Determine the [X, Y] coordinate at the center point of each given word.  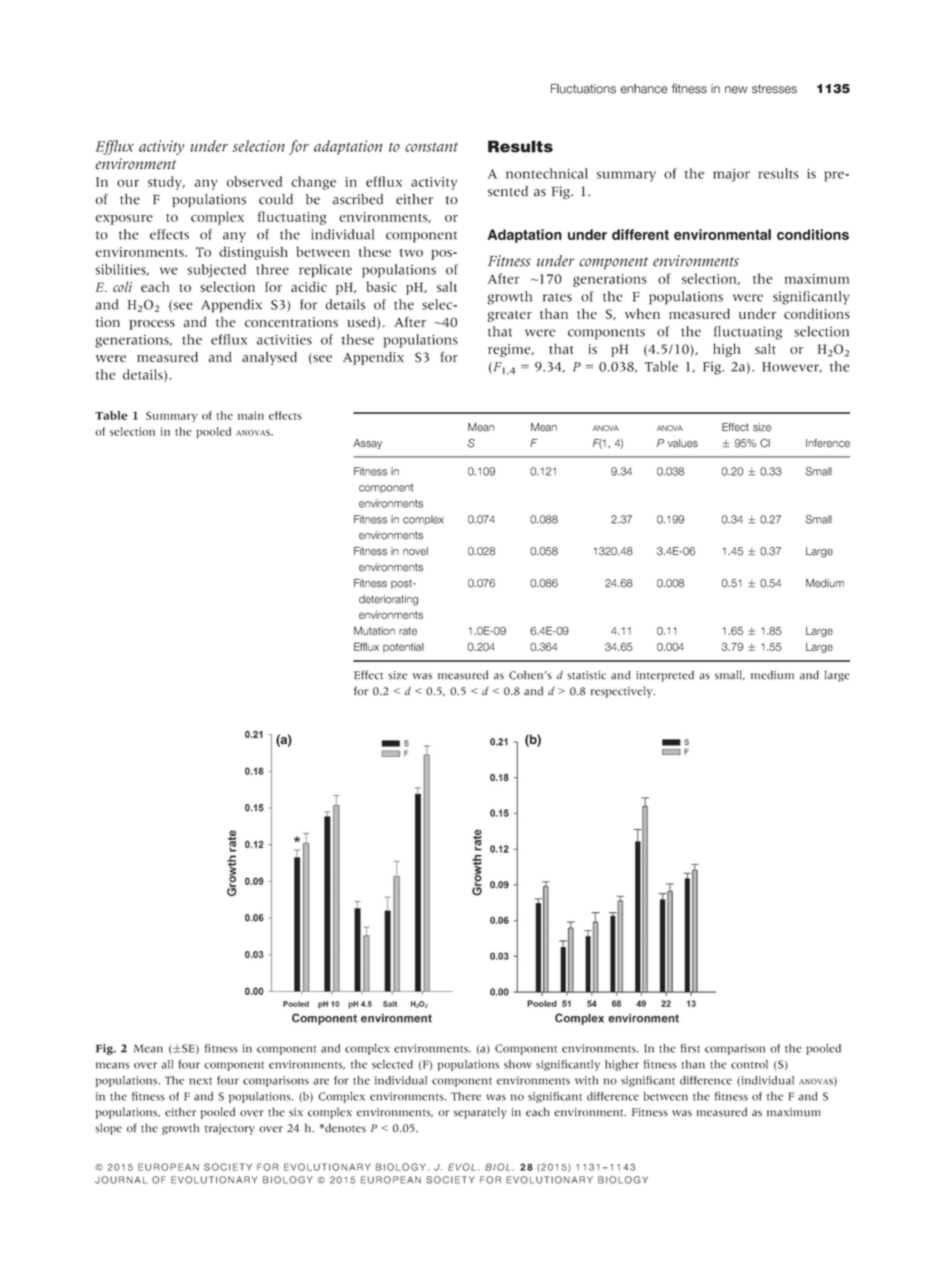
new [736, 90]
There [466, 1096]
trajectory [230, 1129]
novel [415, 551]
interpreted [665, 676]
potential [403, 648]
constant [431, 147]
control [749, 1064]
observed [254, 181]
